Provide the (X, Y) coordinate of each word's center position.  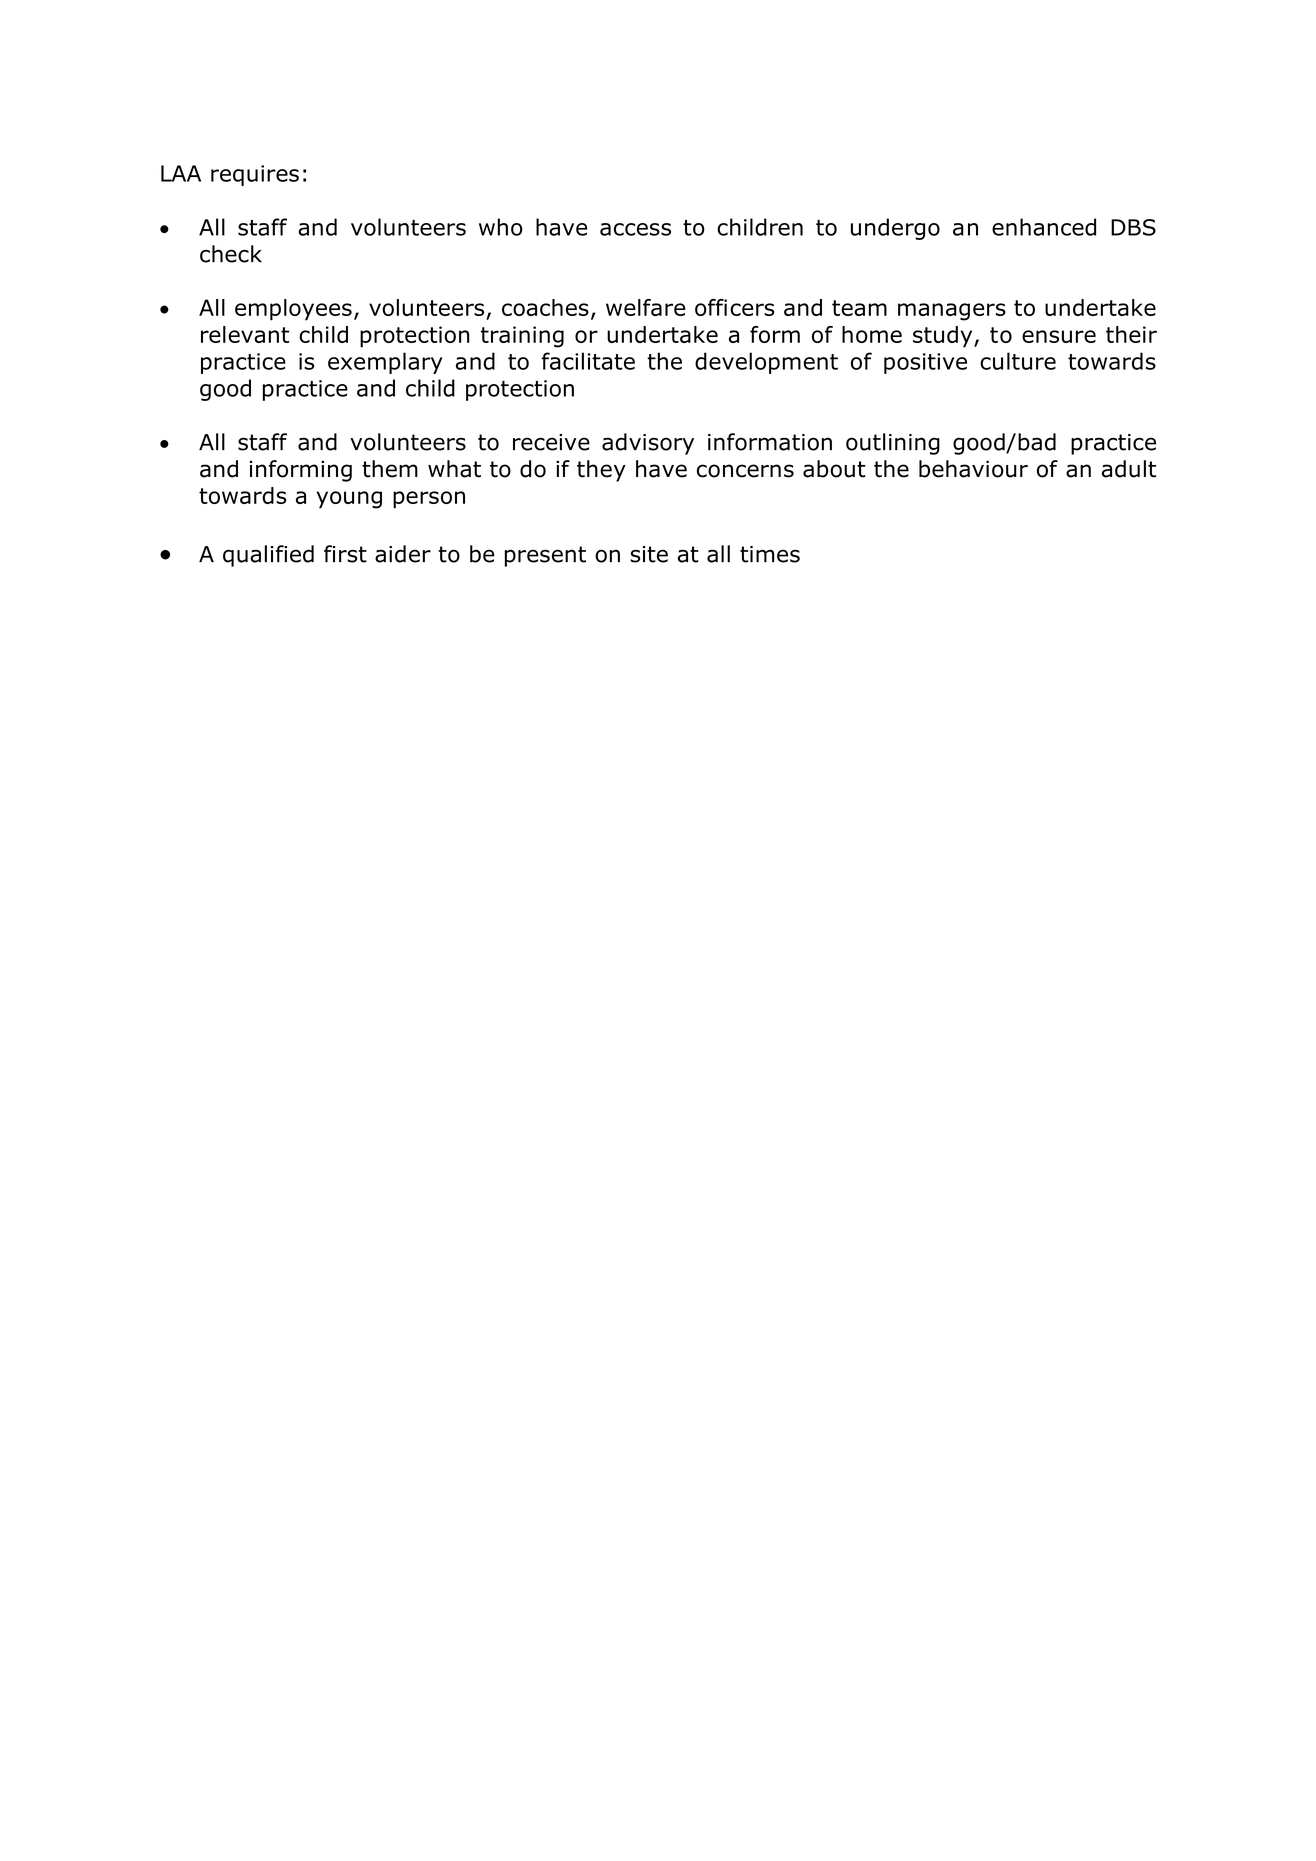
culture (1018, 361)
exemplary (385, 363)
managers (952, 312)
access (635, 229)
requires (255, 175)
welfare (645, 307)
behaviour (973, 469)
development (766, 363)
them (390, 469)
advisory (648, 444)
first (345, 554)
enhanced (1044, 227)
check (231, 254)
